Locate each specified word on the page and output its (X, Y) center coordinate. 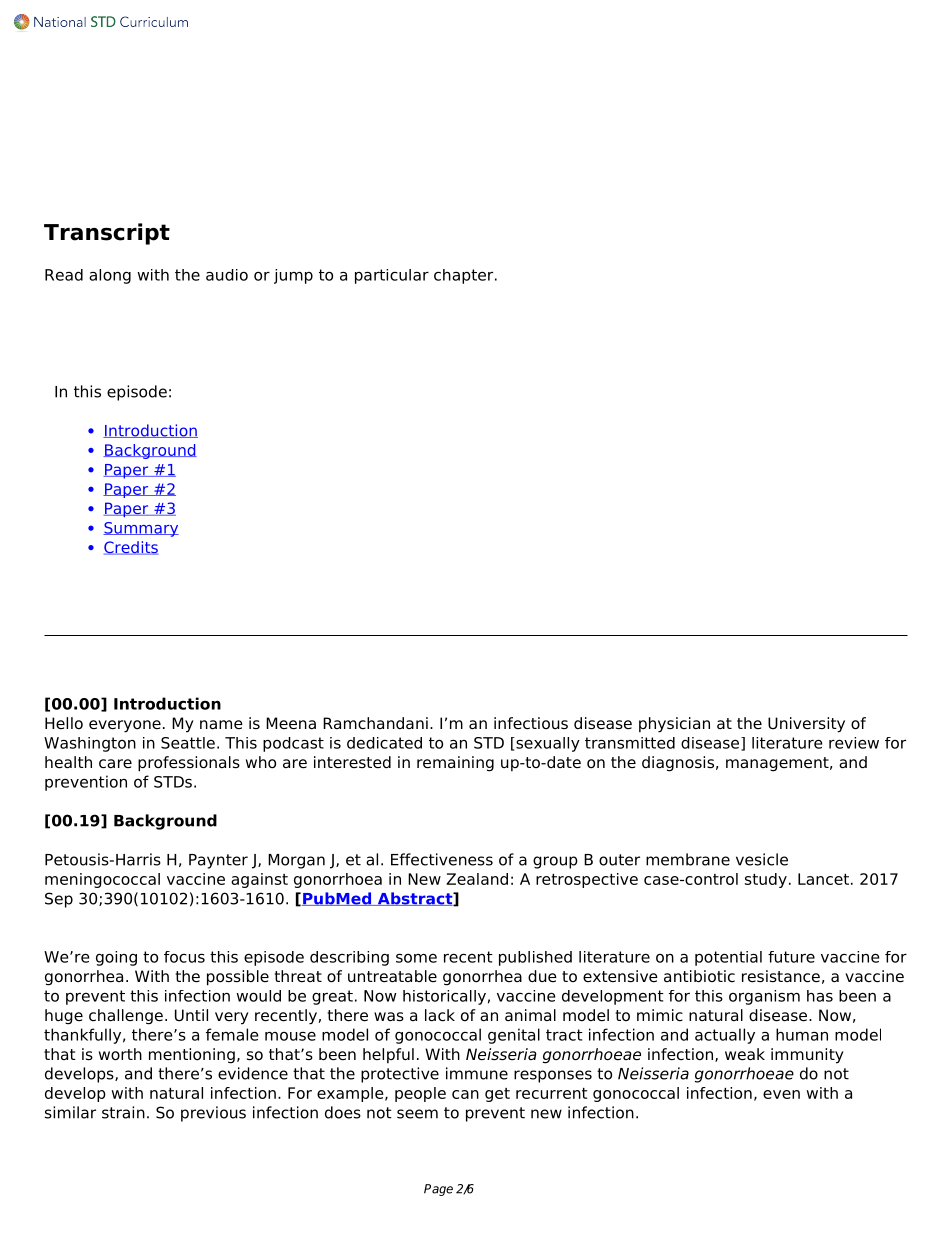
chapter (465, 276)
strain (123, 1112)
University (806, 725)
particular (392, 276)
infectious (531, 723)
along (110, 276)
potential (728, 958)
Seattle (188, 743)
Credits (131, 548)
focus (184, 957)
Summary (141, 529)
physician (674, 725)
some (416, 958)
